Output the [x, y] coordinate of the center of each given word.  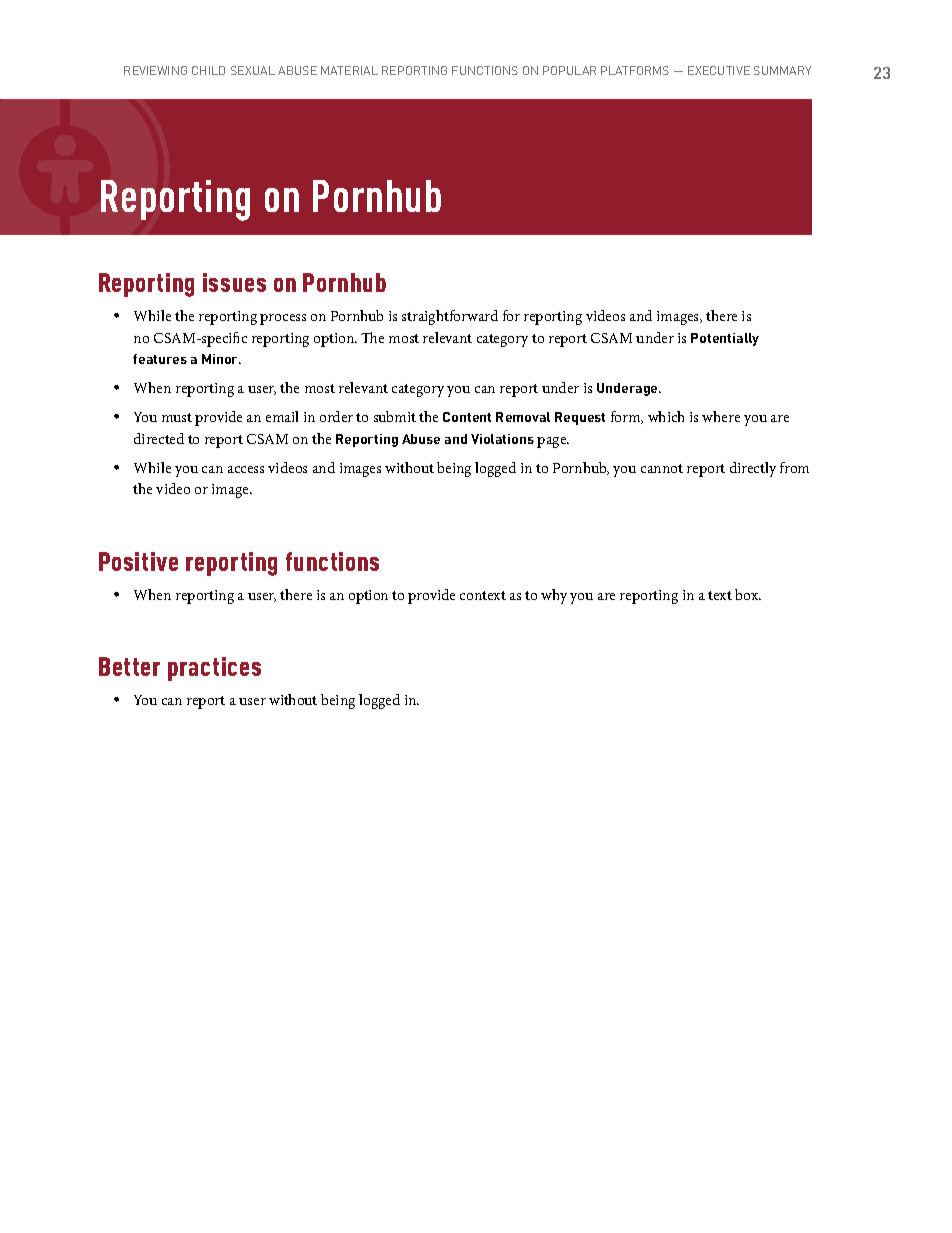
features [160, 359]
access [246, 469]
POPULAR [569, 70]
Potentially [725, 339]
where [721, 416]
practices [214, 669]
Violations [502, 439]
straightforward [450, 317]
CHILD [208, 70]
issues [234, 282]
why [554, 596]
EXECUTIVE [719, 70]
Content [467, 417]
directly [753, 469]
